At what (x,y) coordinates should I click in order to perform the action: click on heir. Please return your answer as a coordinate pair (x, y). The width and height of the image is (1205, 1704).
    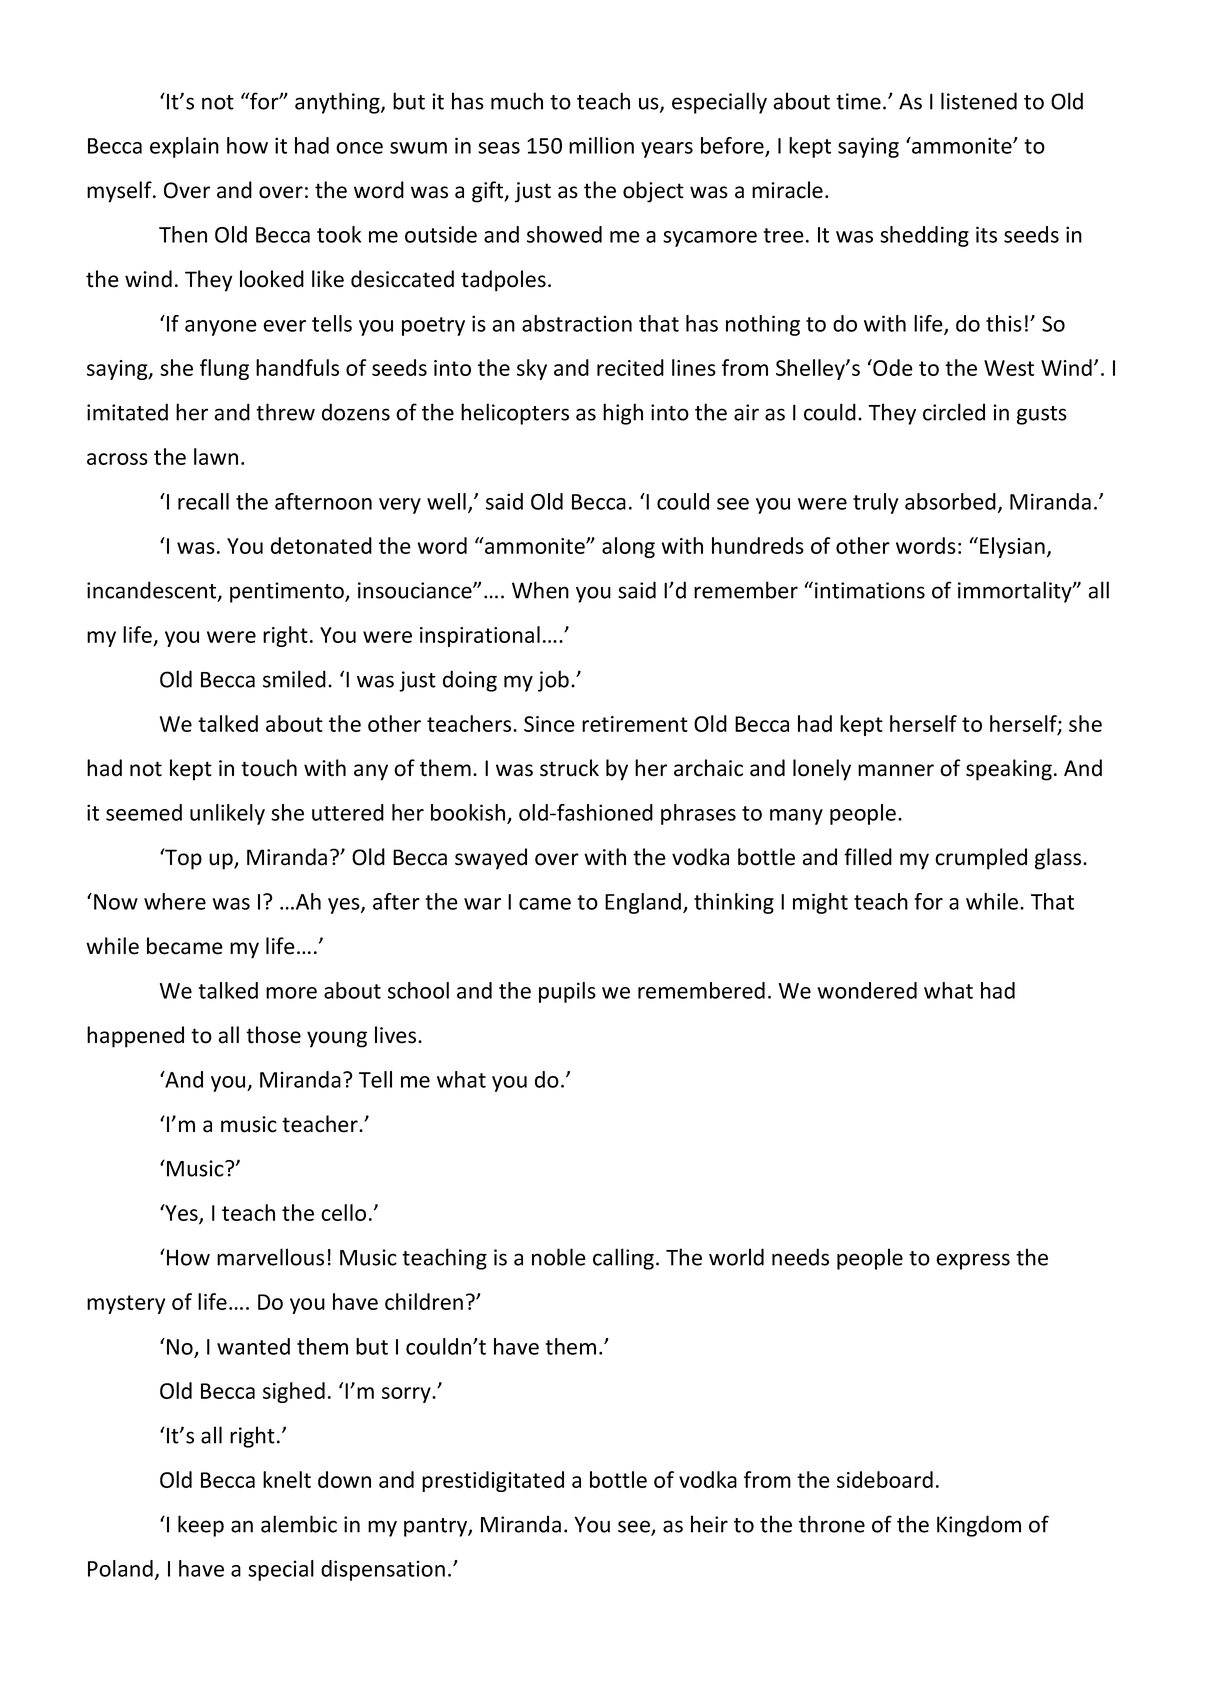
    Looking at the image, I should click on (709, 1524).
